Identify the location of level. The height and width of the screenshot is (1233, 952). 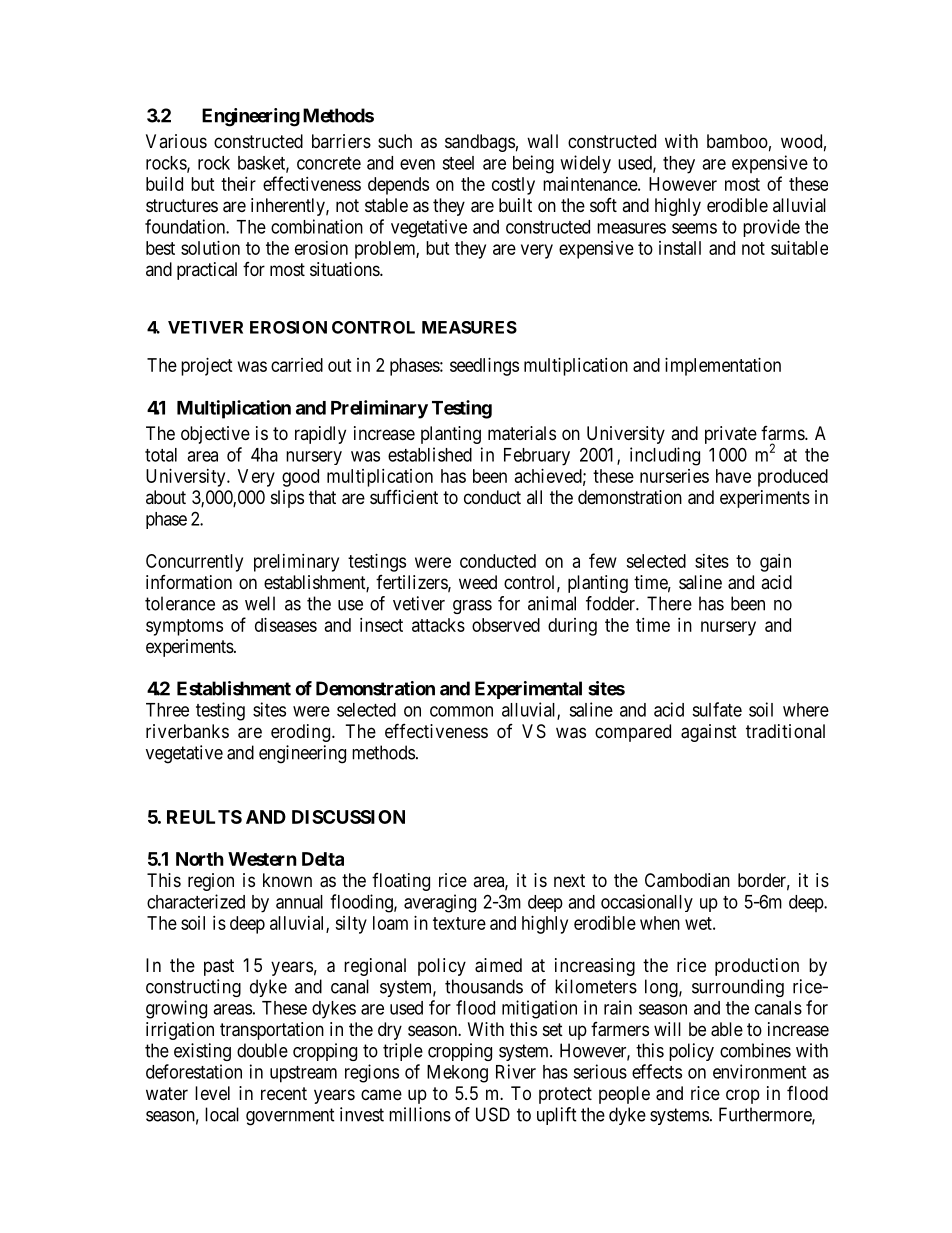
(212, 1093).
